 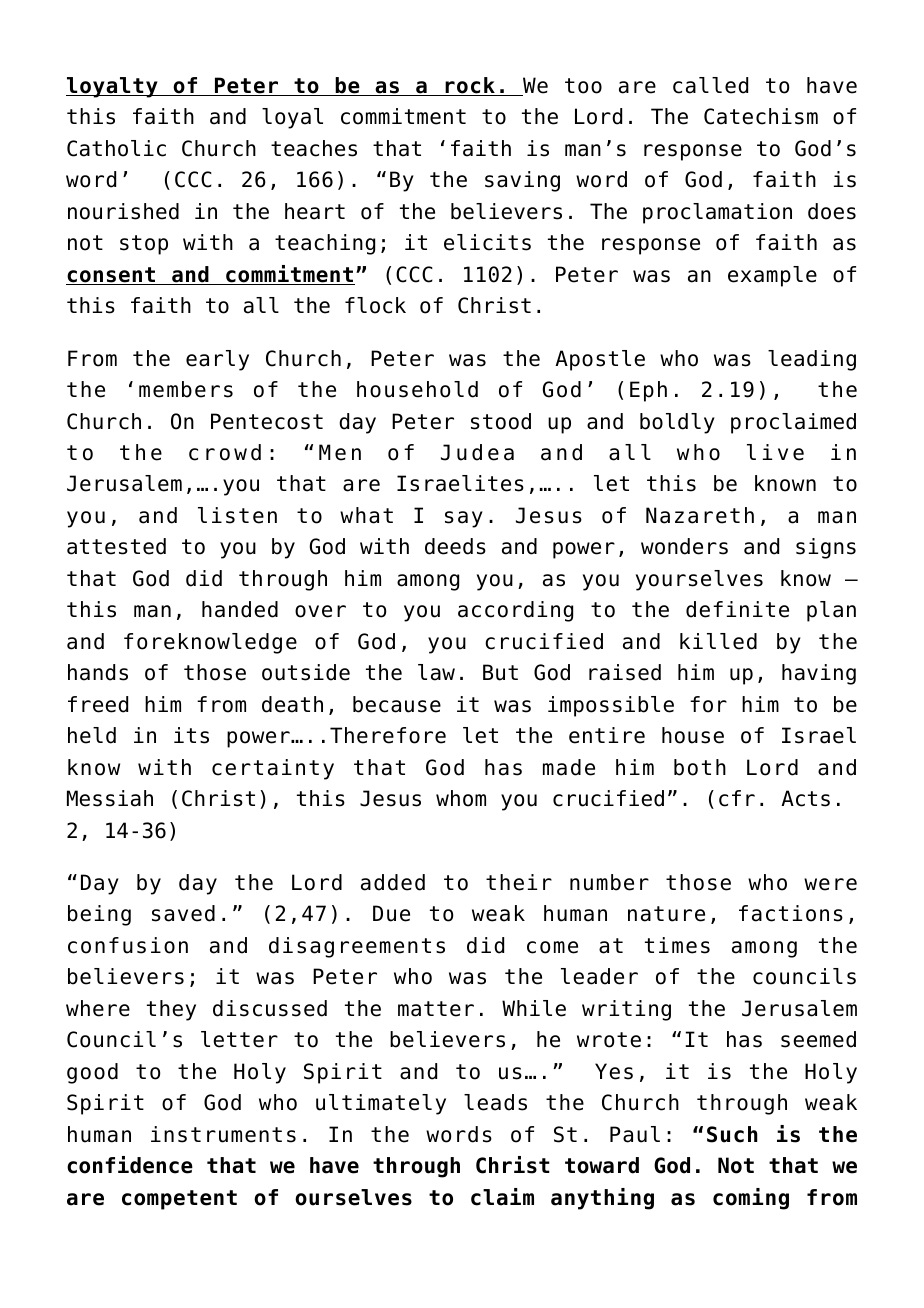 I want to click on coming, so click(x=751, y=1199).
